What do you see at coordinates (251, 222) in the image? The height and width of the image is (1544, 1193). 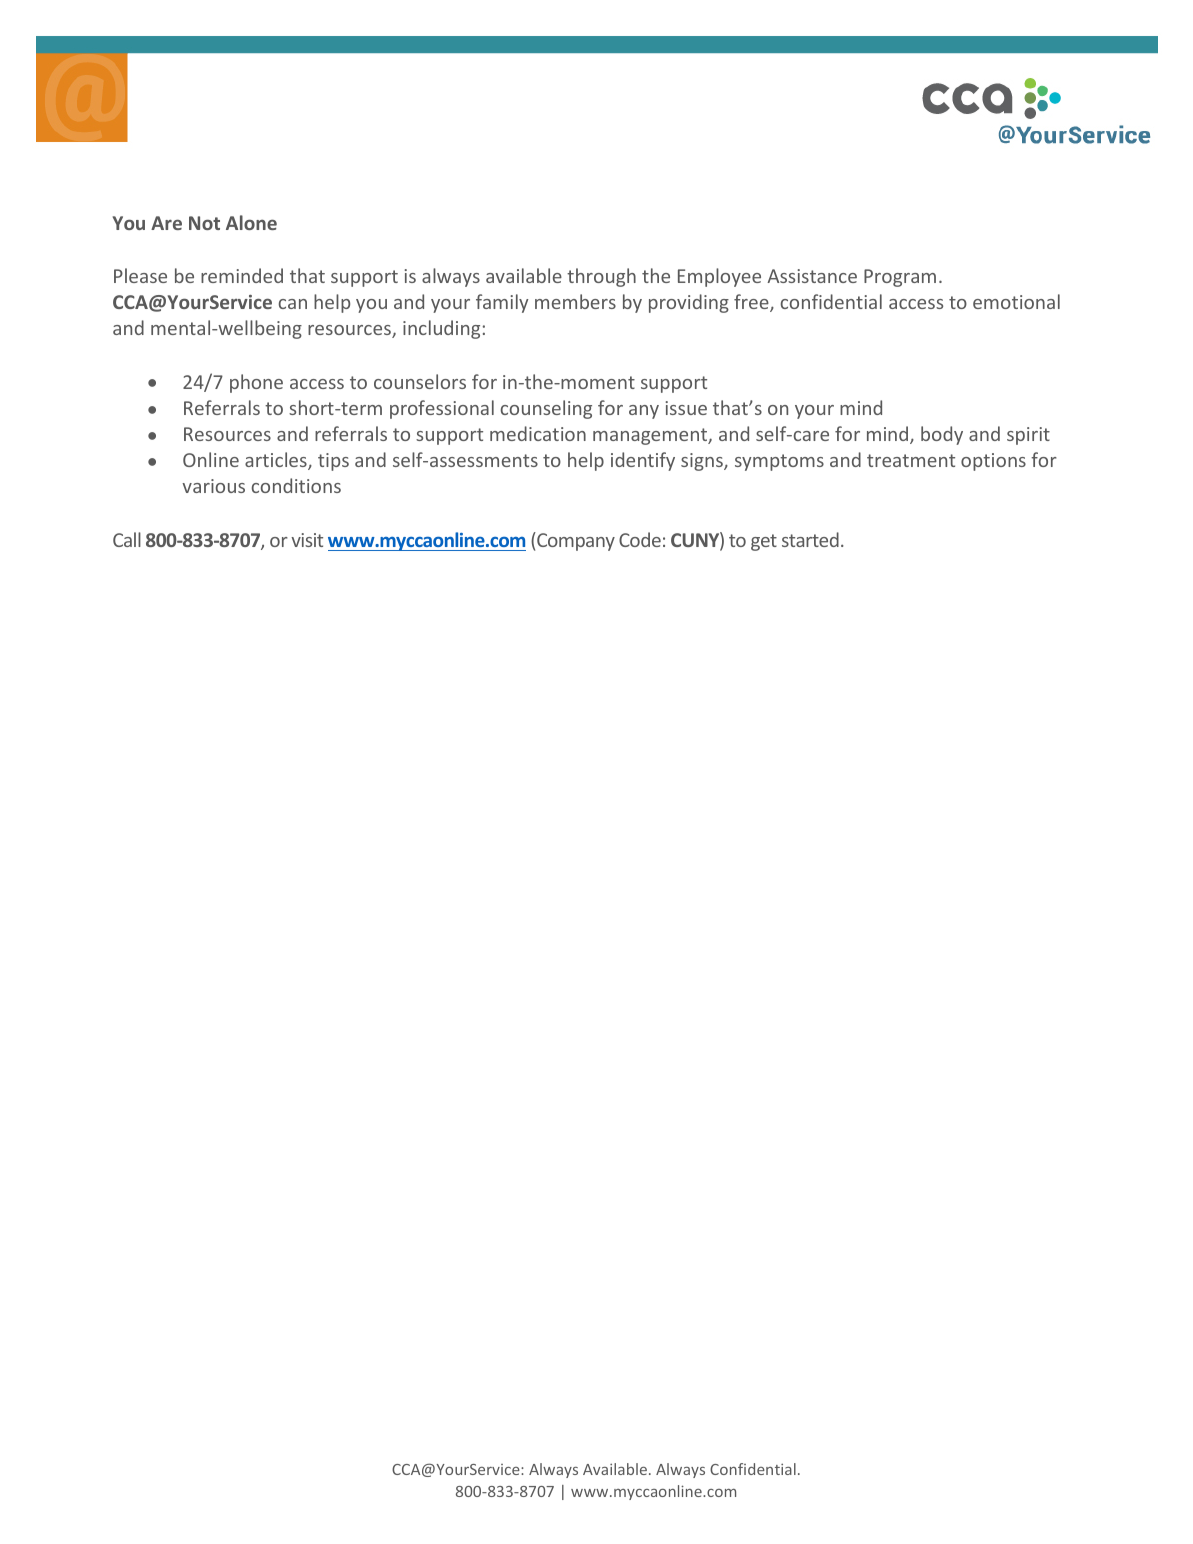 I see `Alone` at bounding box center [251, 222].
